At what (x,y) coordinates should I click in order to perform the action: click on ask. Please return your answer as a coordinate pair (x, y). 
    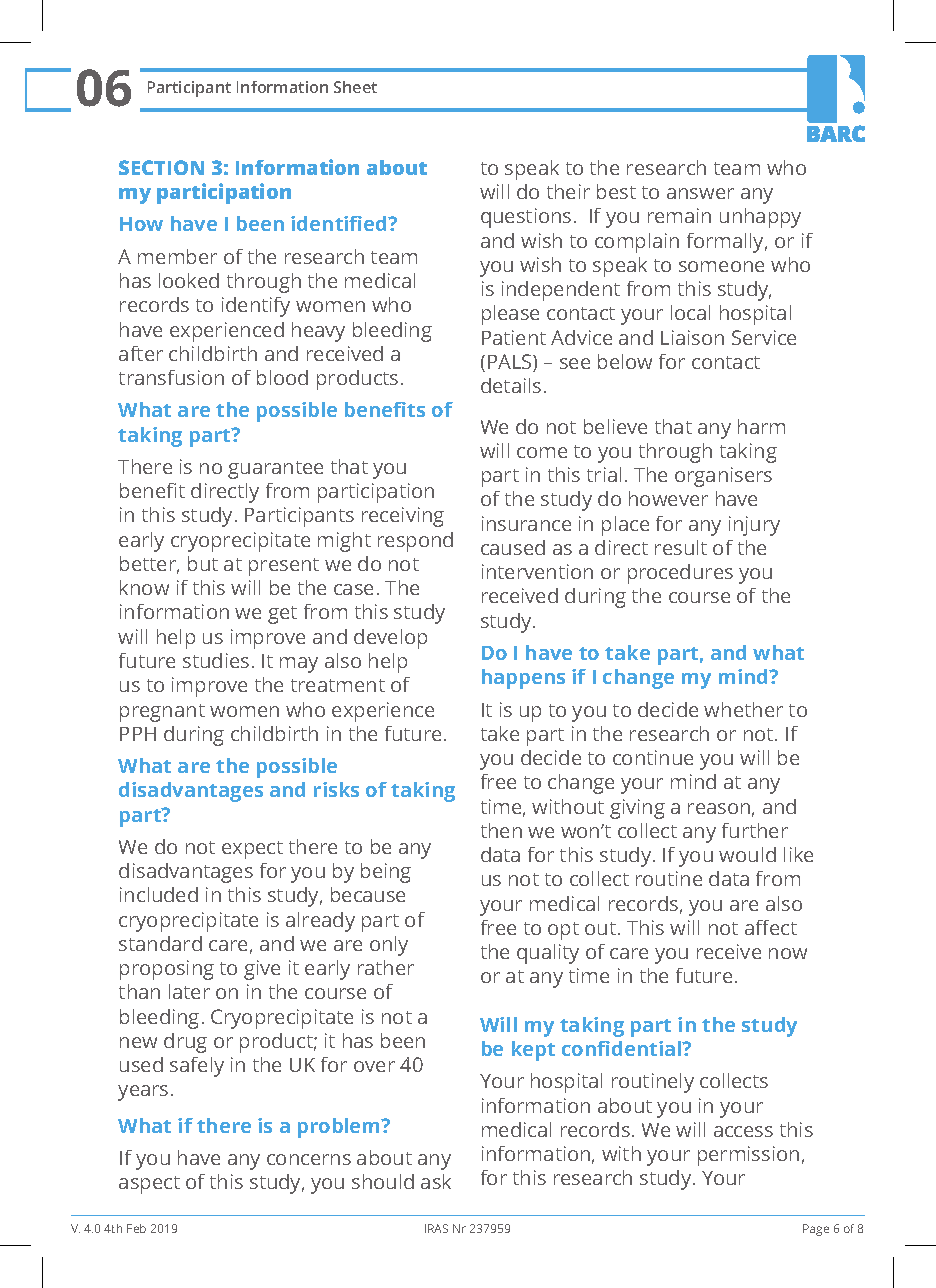
    Looking at the image, I should click on (436, 1181).
